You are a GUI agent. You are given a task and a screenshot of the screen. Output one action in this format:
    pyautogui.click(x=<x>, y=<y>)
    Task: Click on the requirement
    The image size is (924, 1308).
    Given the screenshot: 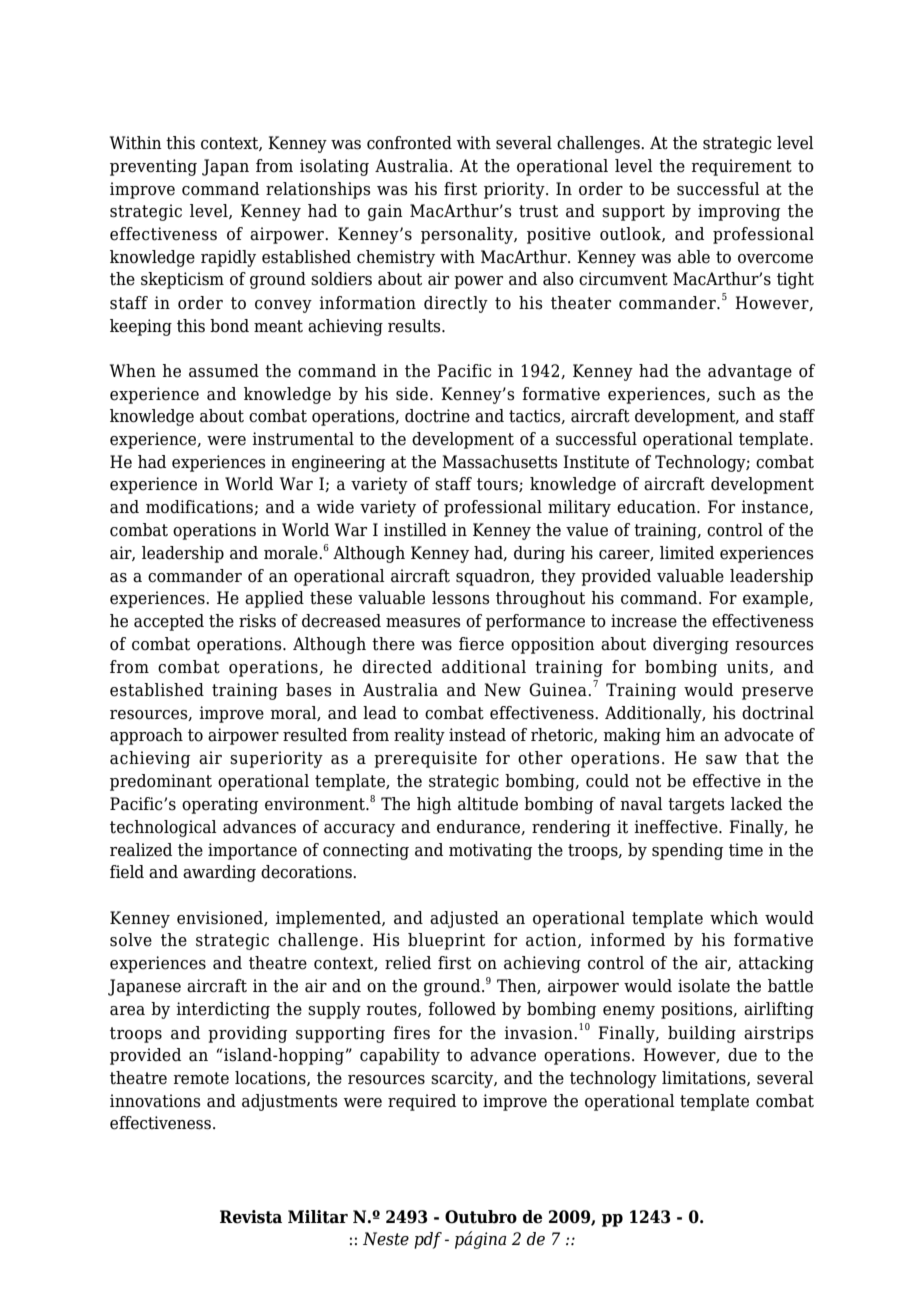 What is the action you would take?
    pyautogui.click(x=741, y=167)
